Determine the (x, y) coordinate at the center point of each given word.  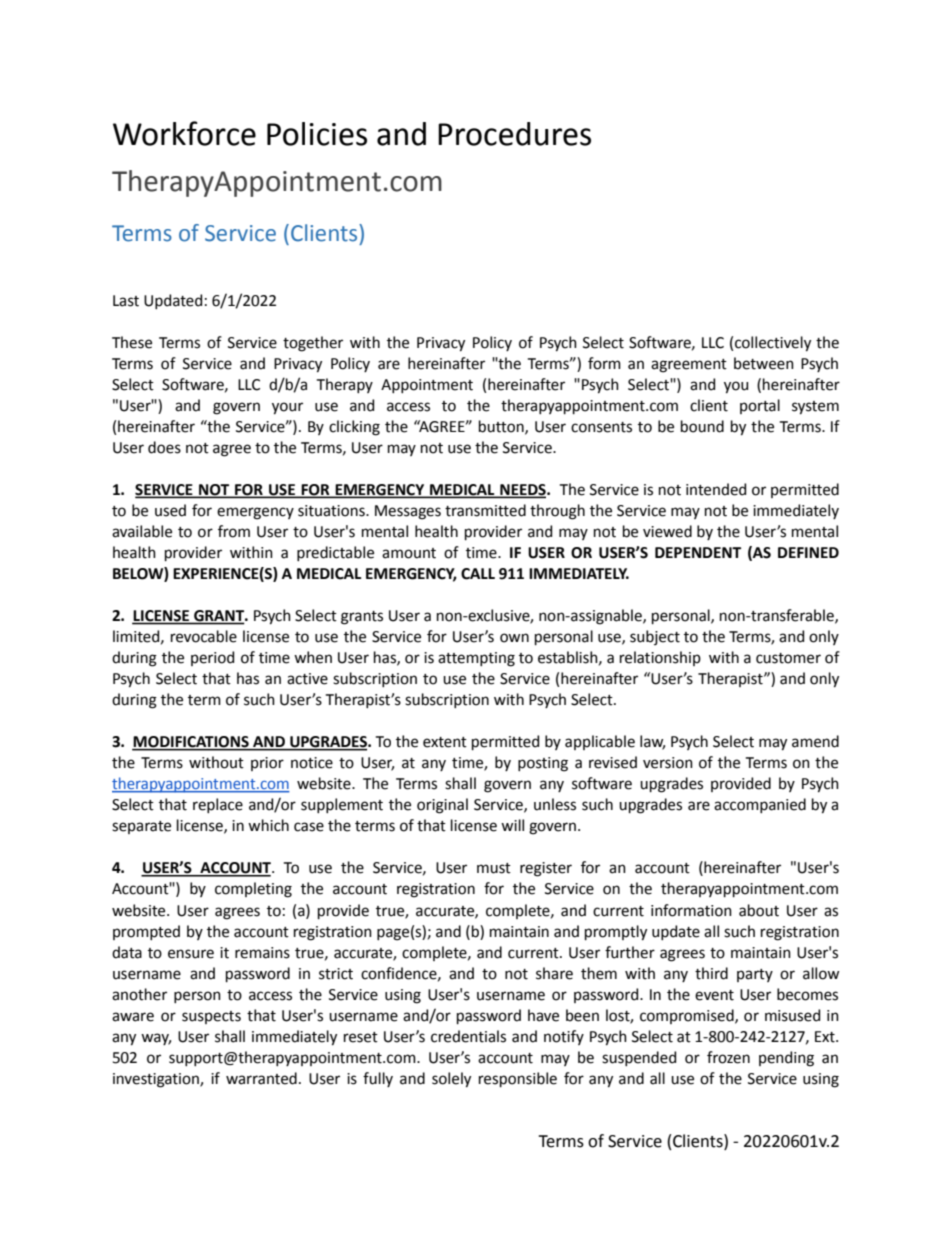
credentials (468, 1036)
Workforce (184, 133)
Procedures (514, 134)
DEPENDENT (698, 552)
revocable (204, 636)
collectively (773, 344)
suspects (211, 1017)
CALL (478, 574)
